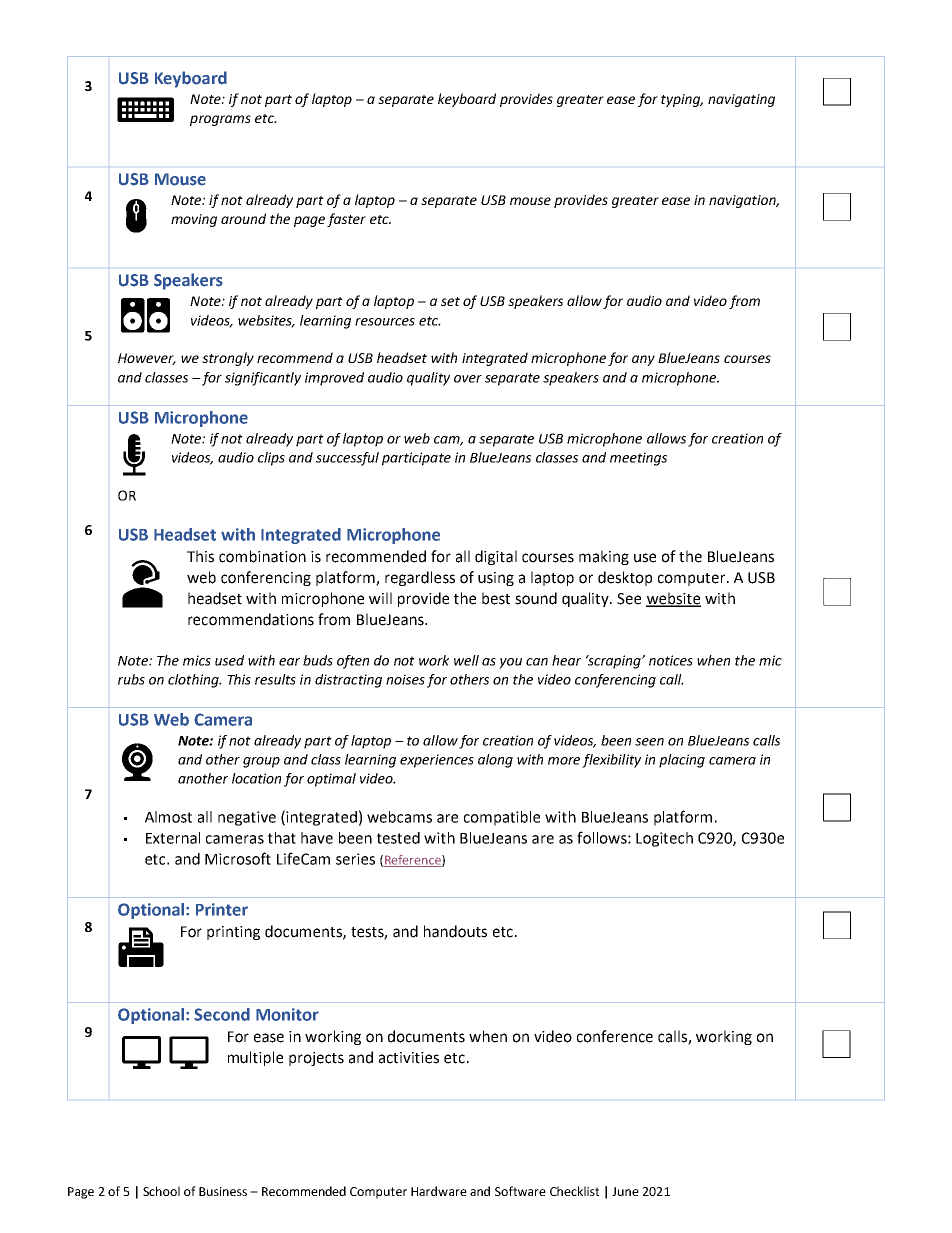 Image resolution: width=952 pixels, height=1233 pixels. I want to click on Hardware, so click(439, 1191).
